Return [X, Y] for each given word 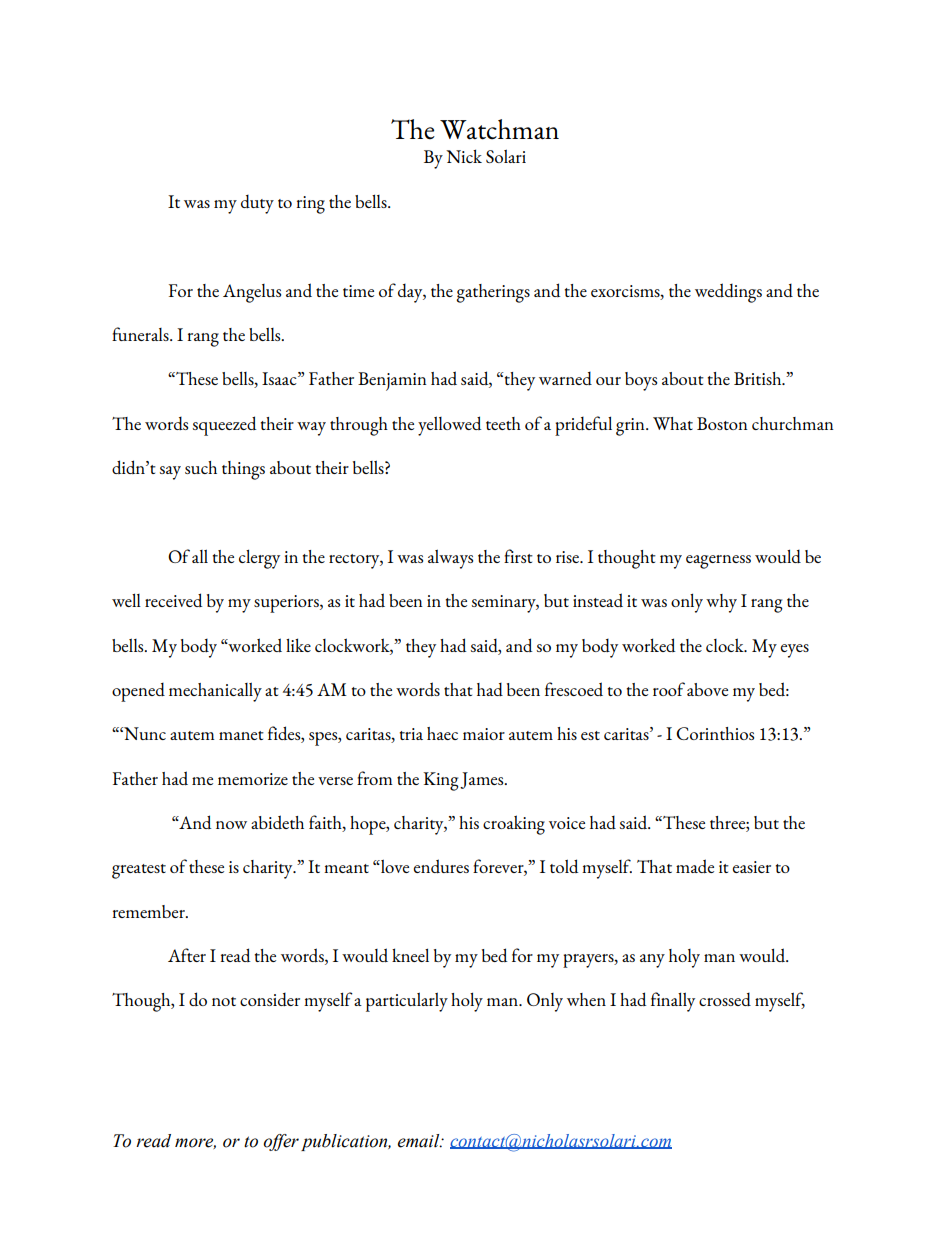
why [721, 603]
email [420, 1141]
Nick [464, 156]
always [450, 559]
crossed [725, 999]
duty [257, 204]
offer [281, 1142]
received [173, 600]
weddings [728, 293]
